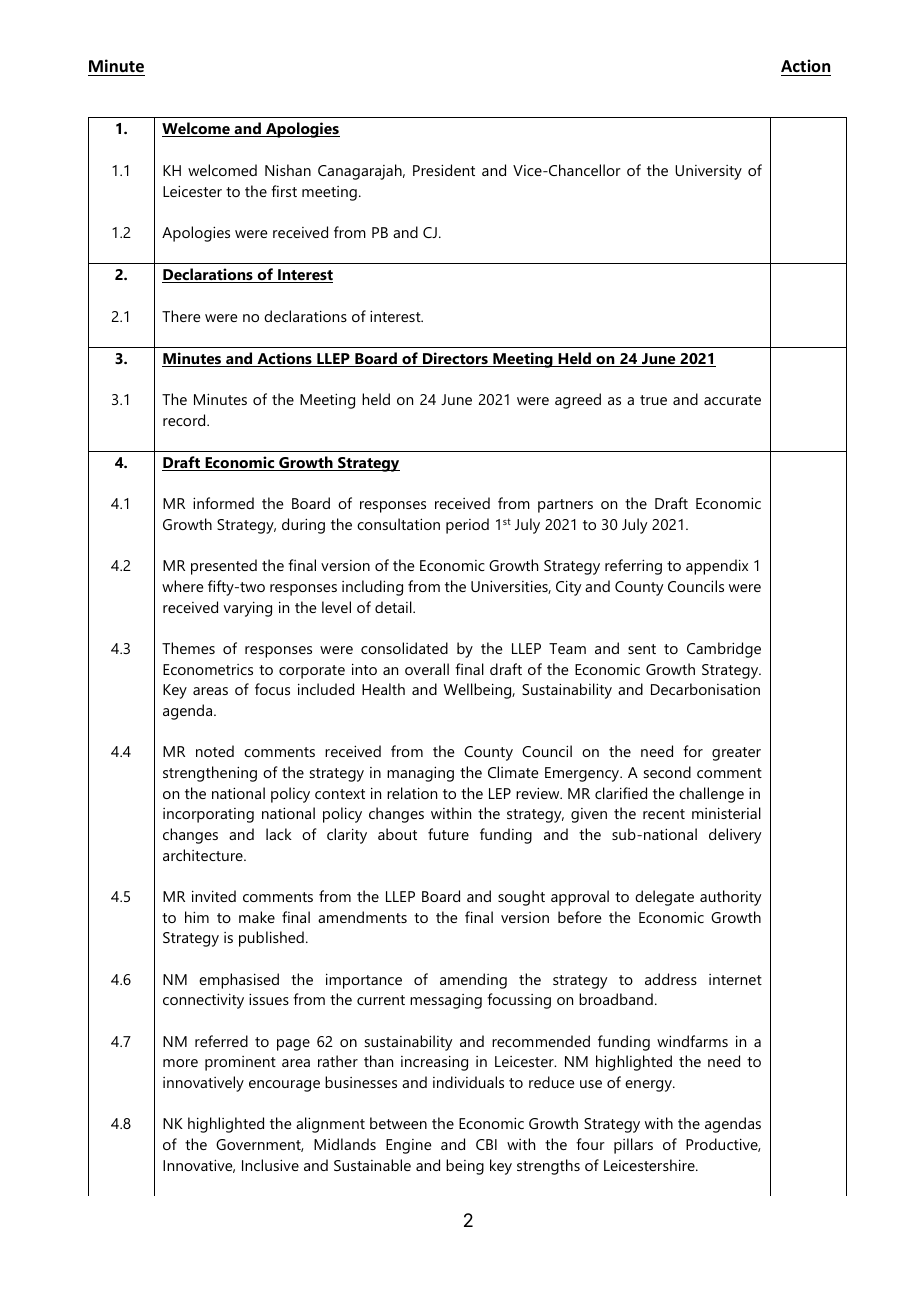 This screenshot has width=924, height=1308. What do you see at coordinates (270, 1165) in the screenshot?
I see `Inclusive` at bounding box center [270, 1165].
